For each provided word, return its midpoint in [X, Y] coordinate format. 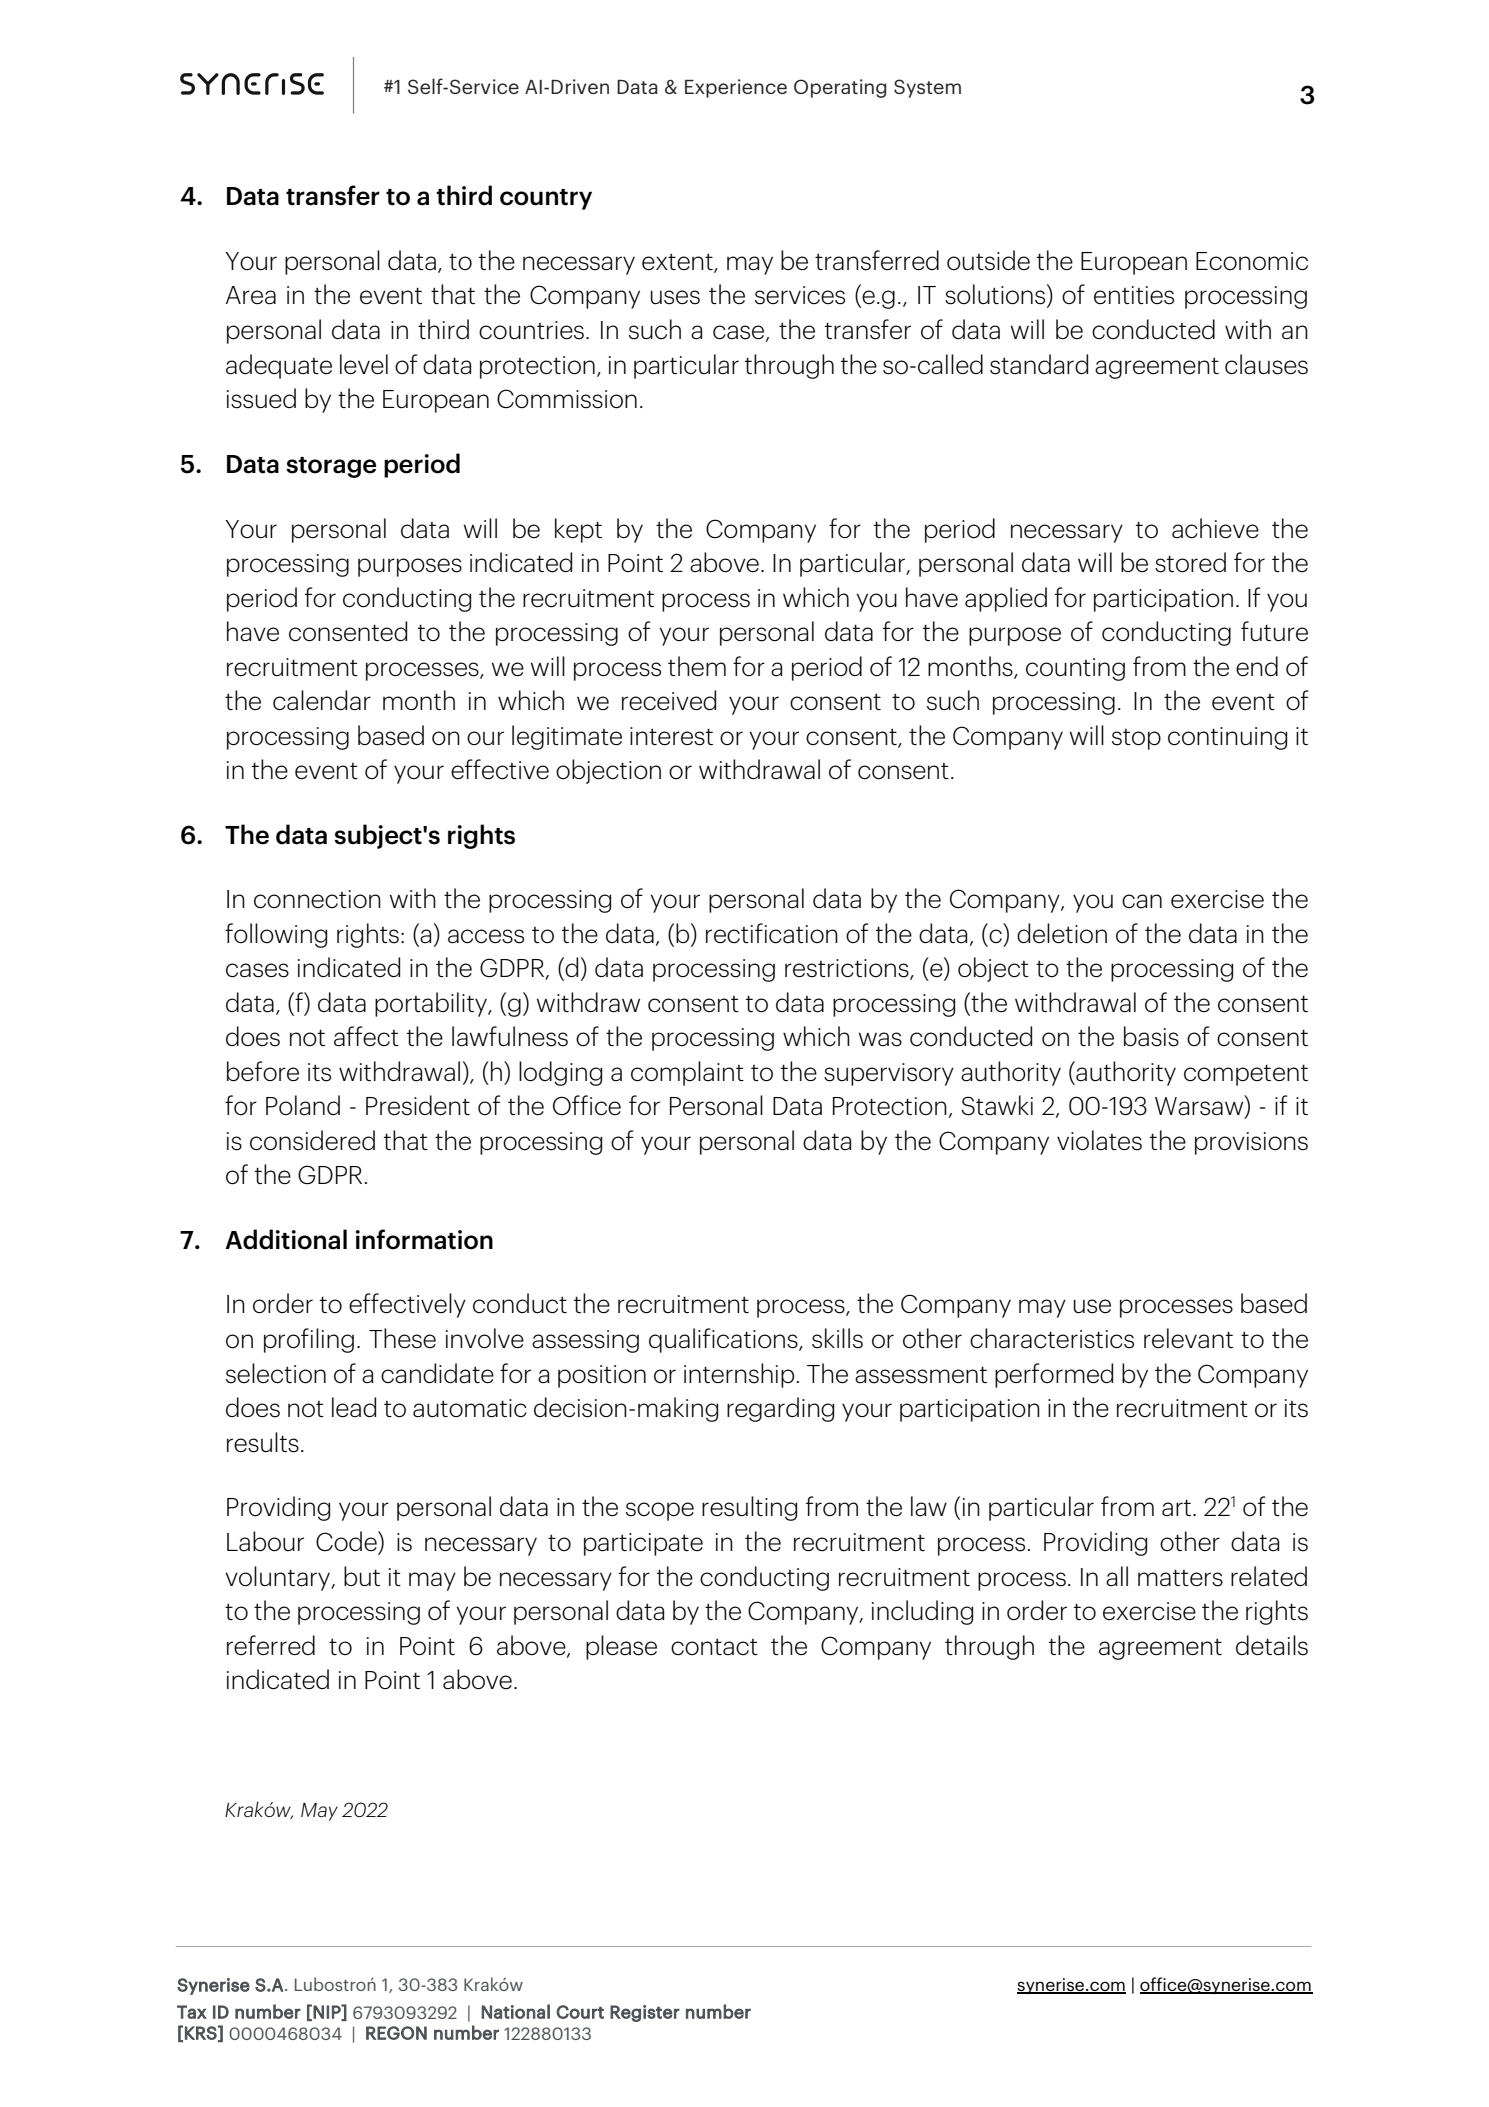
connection [317, 899]
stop [1136, 739]
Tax [192, 2012]
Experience [736, 88]
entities [1134, 295]
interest [671, 736]
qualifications [724, 1340]
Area [251, 295]
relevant [1188, 1338]
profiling [309, 1340]
